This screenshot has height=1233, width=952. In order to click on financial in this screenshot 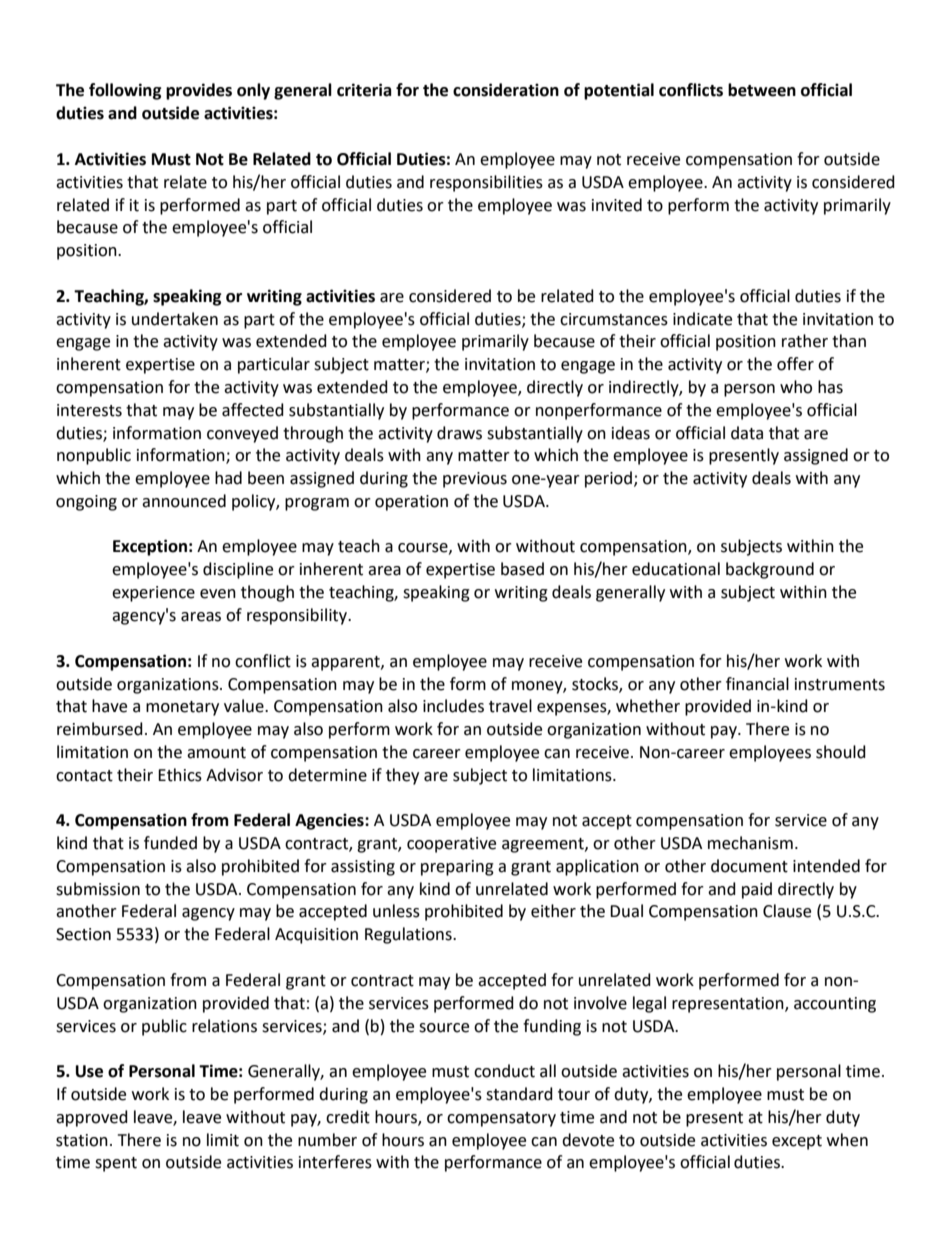, I will do `click(757, 684)`.
